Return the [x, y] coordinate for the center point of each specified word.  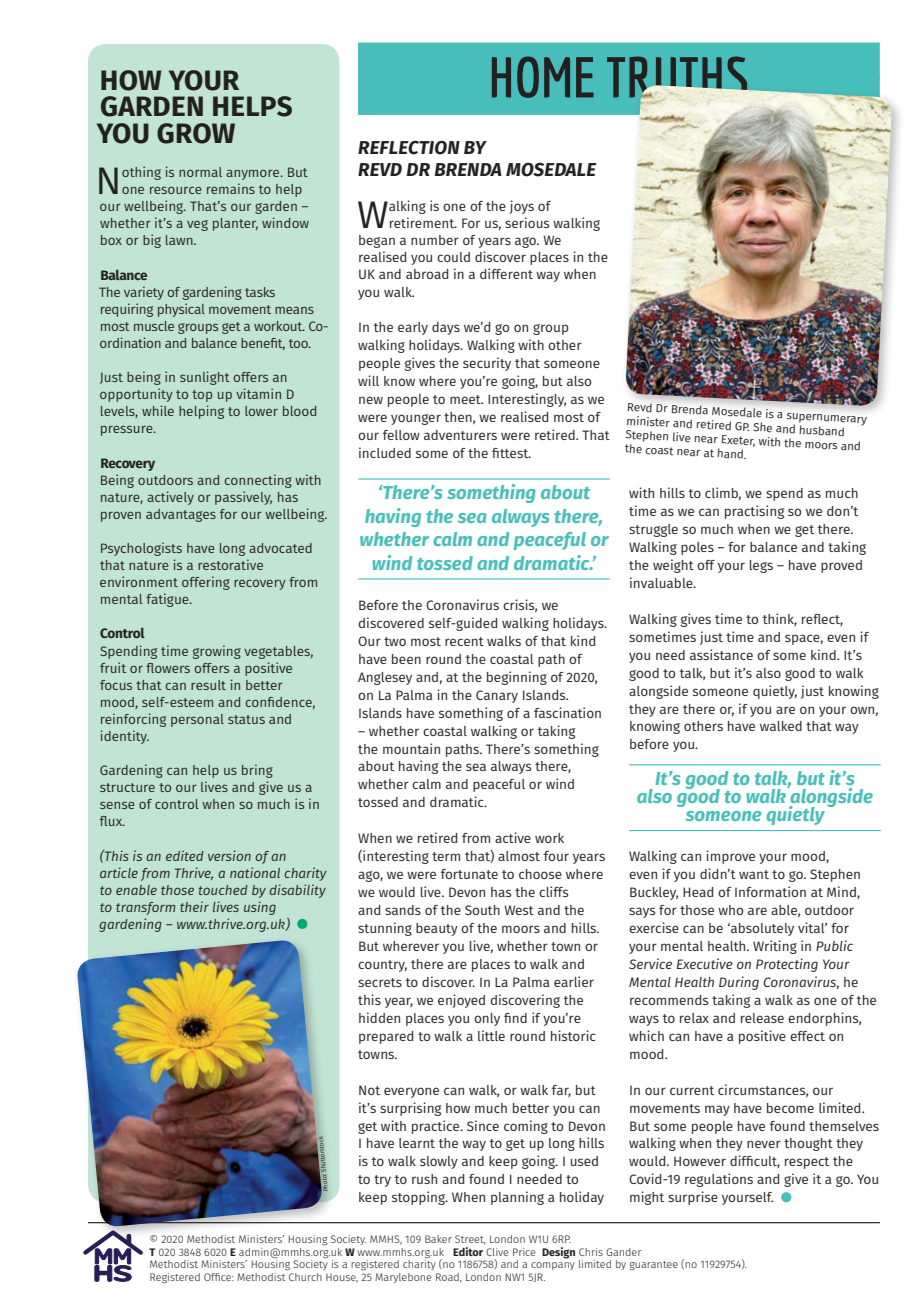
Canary [497, 696]
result [208, 685]
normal [200, 172]
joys [521, 207]
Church [304, 1275]
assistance [721, 654]
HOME [543, 77]
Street [470, 1240]
